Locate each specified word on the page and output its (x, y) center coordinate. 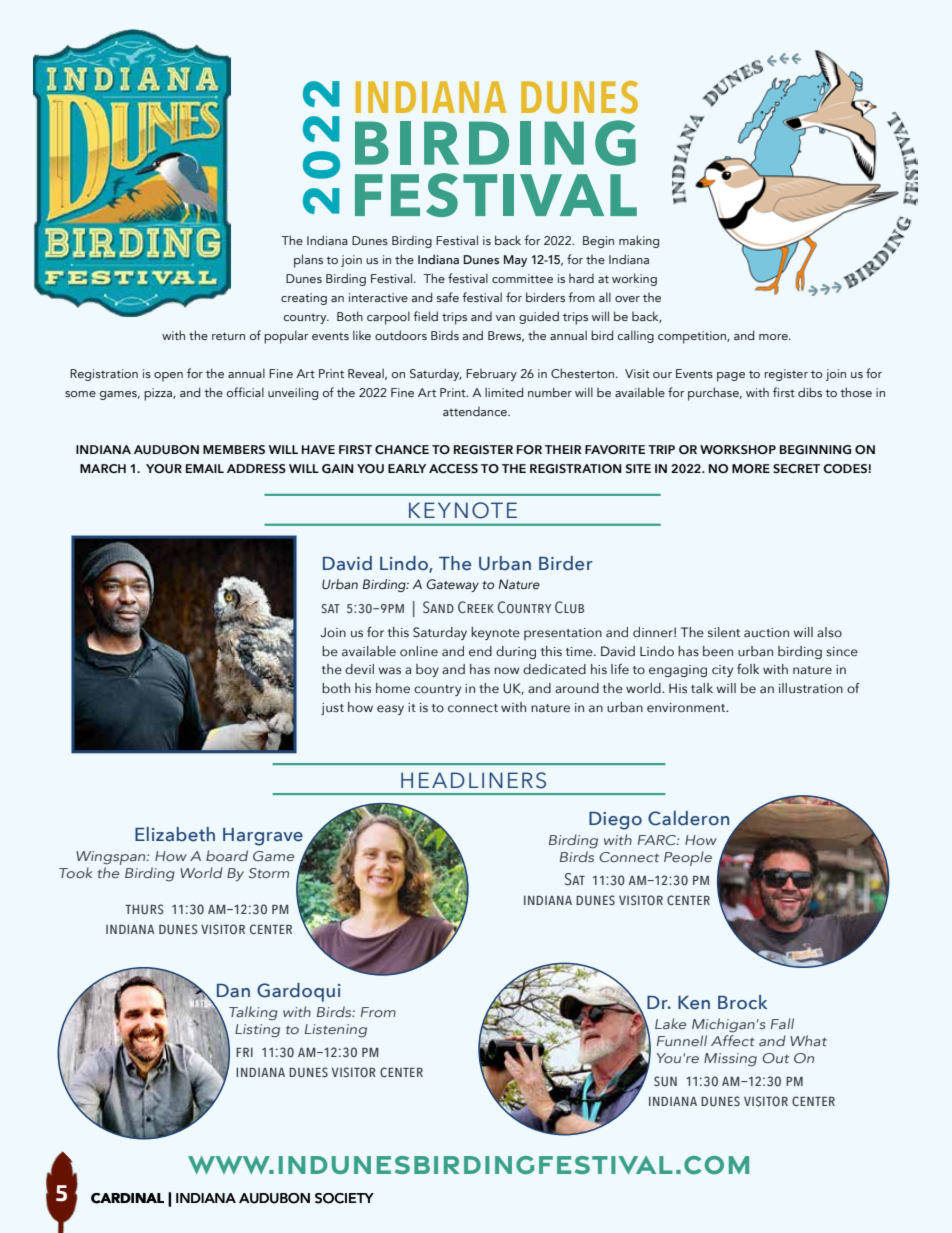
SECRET (796, 468)
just (332, 709)
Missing (730, 1060)
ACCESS (453, 468)
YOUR (164, 468)
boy (427, 670)
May (515, 261)
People (688, 858)
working (634, 279)
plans (308, 261)
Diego (615, 821)
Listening (336, 1031)
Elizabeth (175, 834)
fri (244, 1052)
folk (748, 669)
